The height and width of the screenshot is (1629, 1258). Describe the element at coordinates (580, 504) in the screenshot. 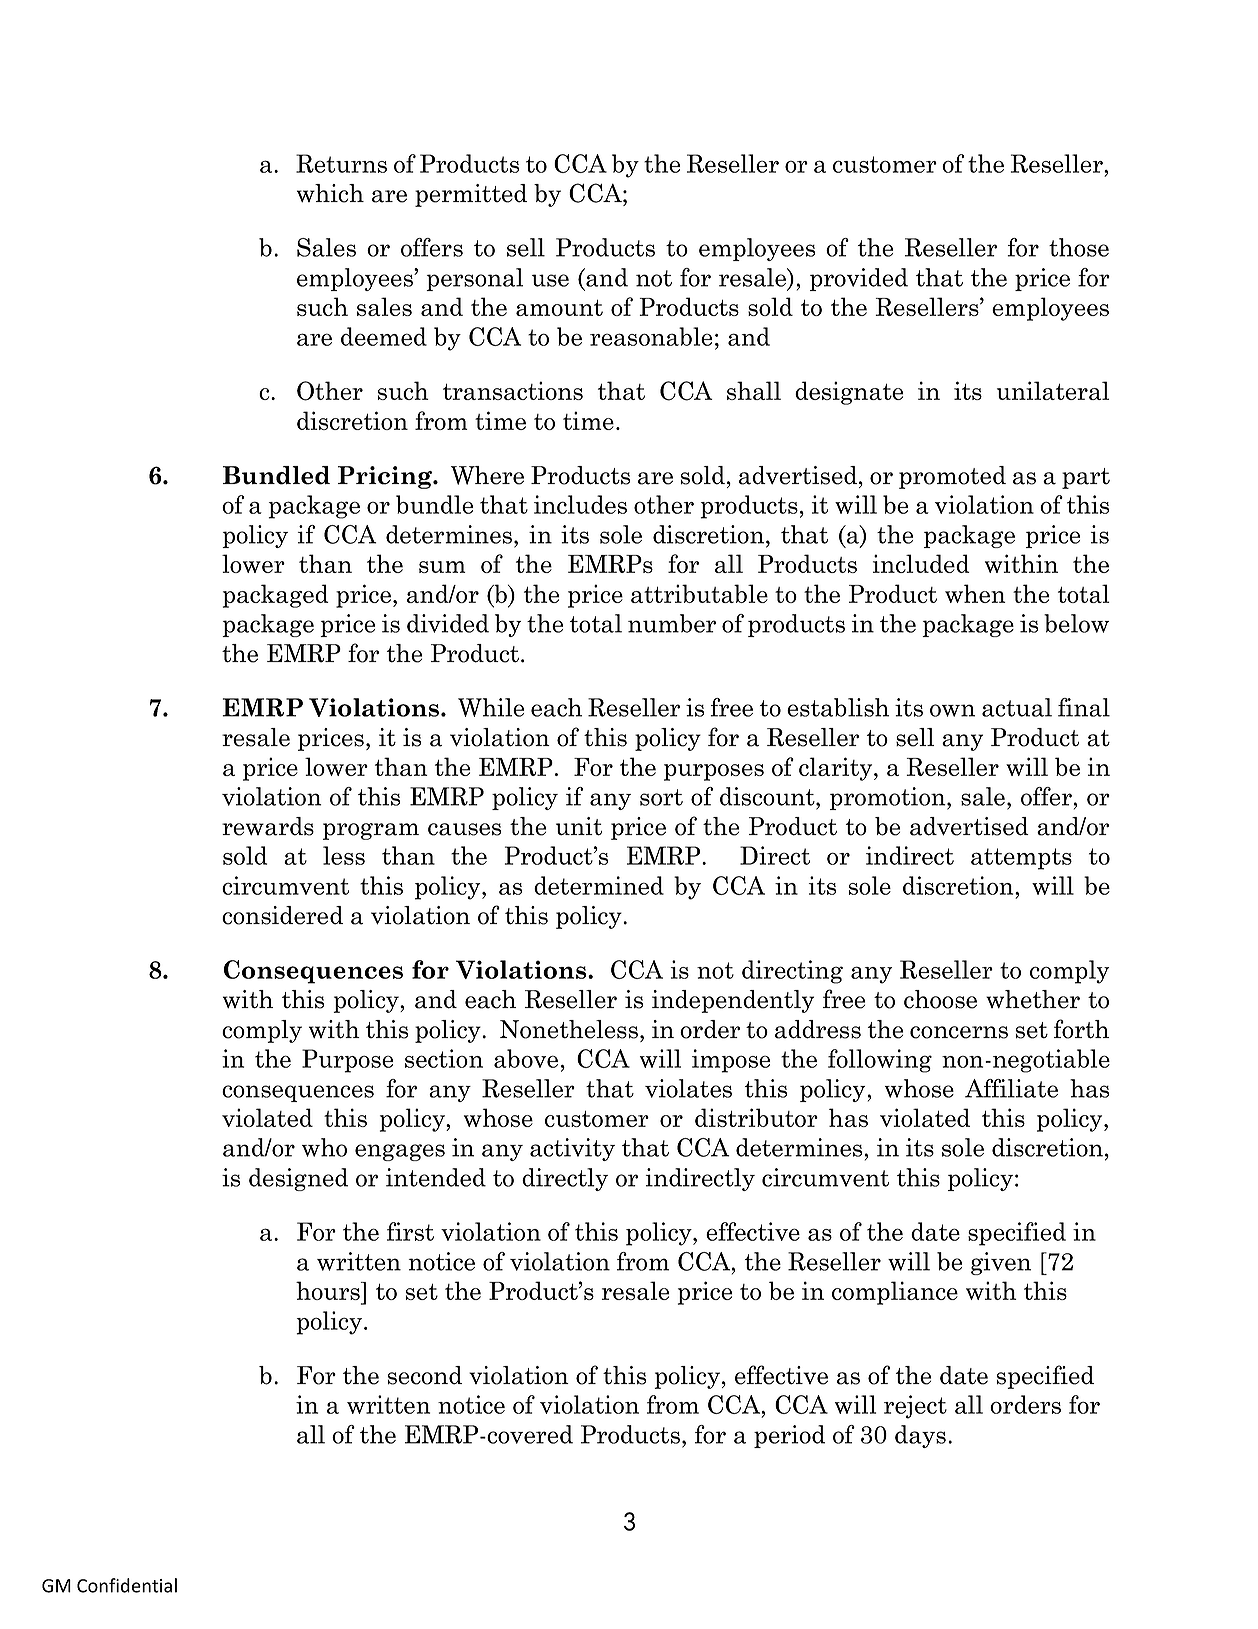

I see `includes` at that location.
